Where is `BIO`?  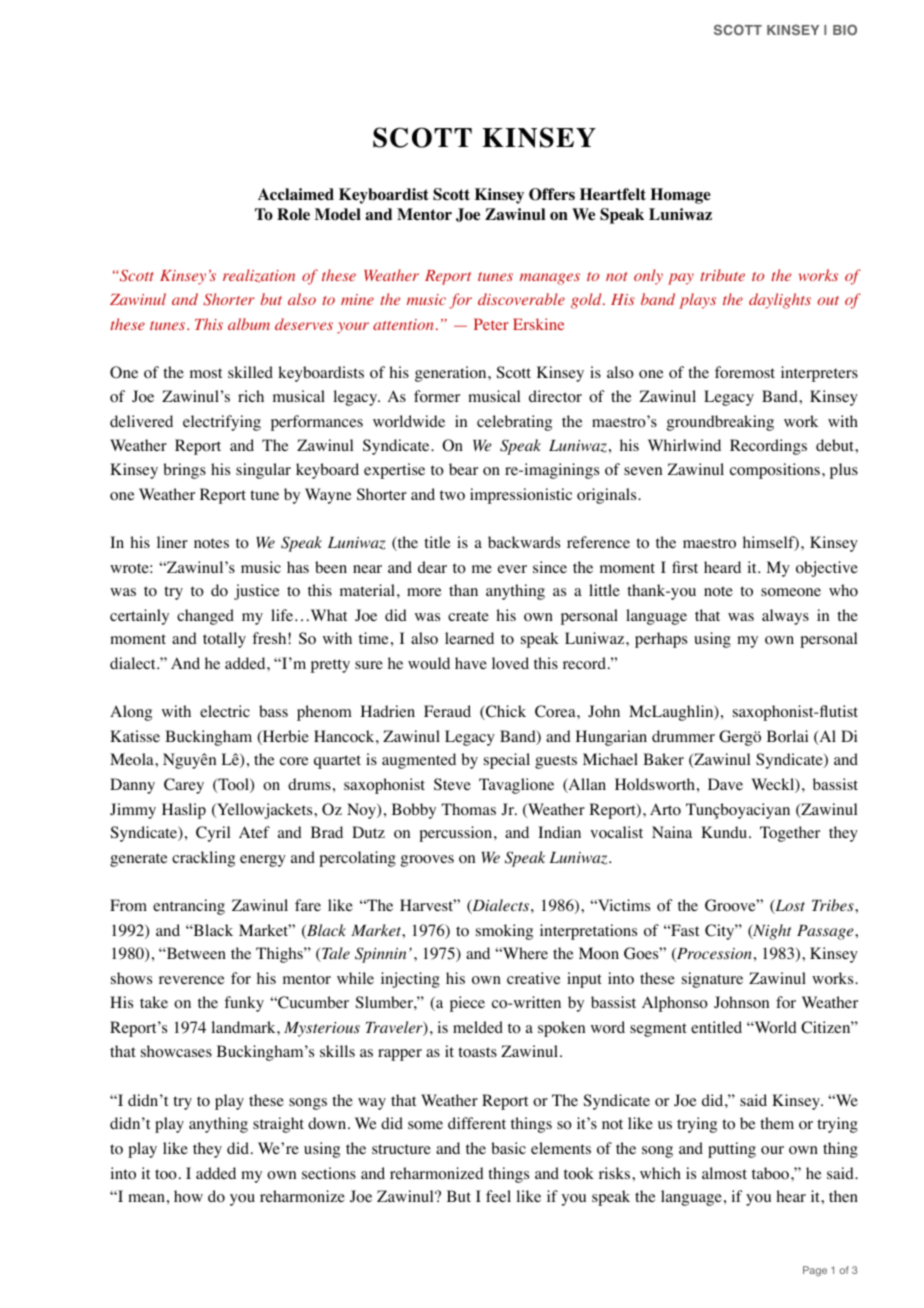 BIO is located at coordinates (845, 29).
